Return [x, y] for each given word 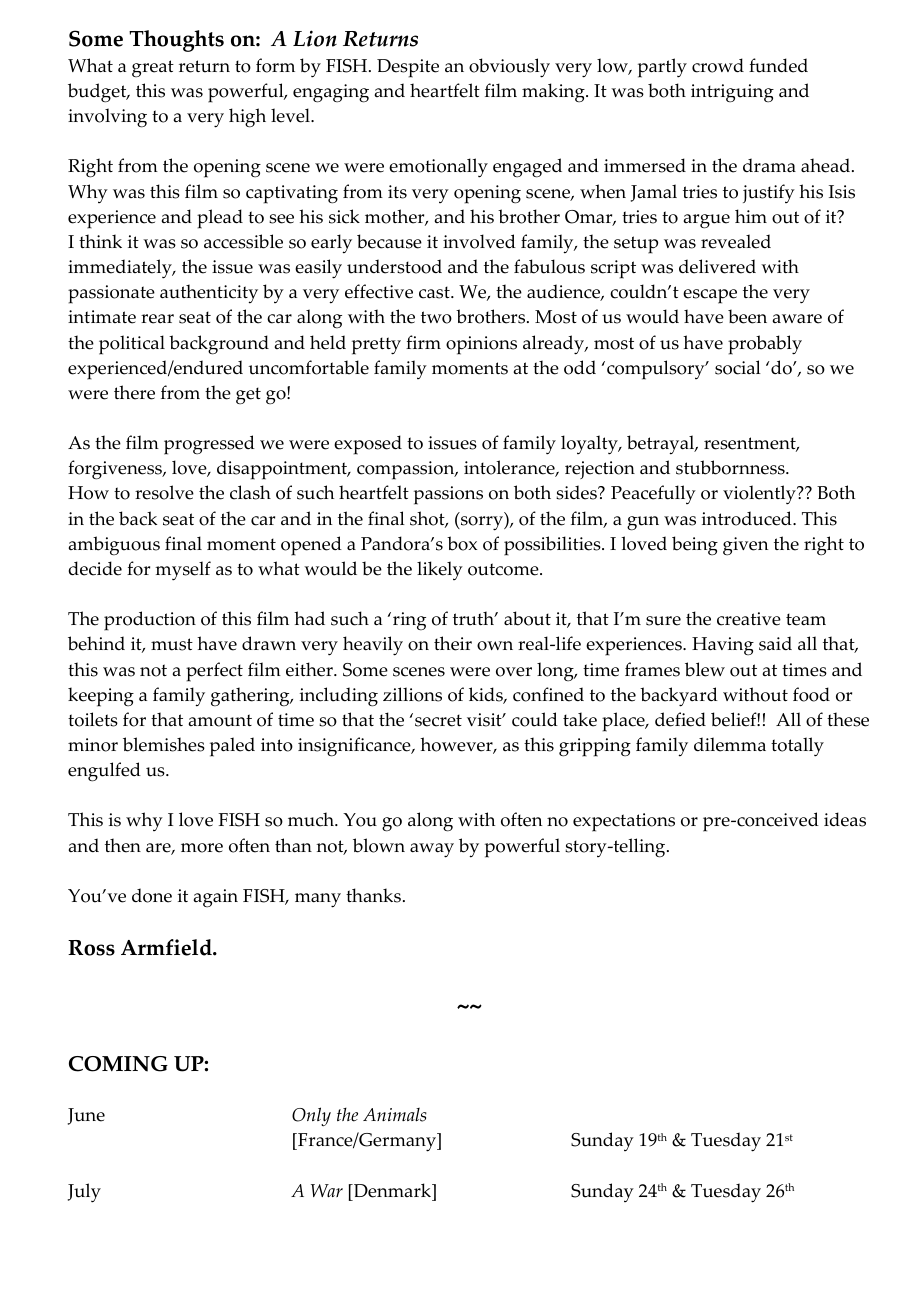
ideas [845, 819]
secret [438, 720]
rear [157, 319]
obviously [509, 68]
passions [448, 495]
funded [778, 65]
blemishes [164, 744]
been [747, 316]
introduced [748, 518]
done [152, 895]
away [432, 850]
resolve [164, 492]
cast [435, 292]
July [84, 1193]
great [153, 68]
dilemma [730, 744]
